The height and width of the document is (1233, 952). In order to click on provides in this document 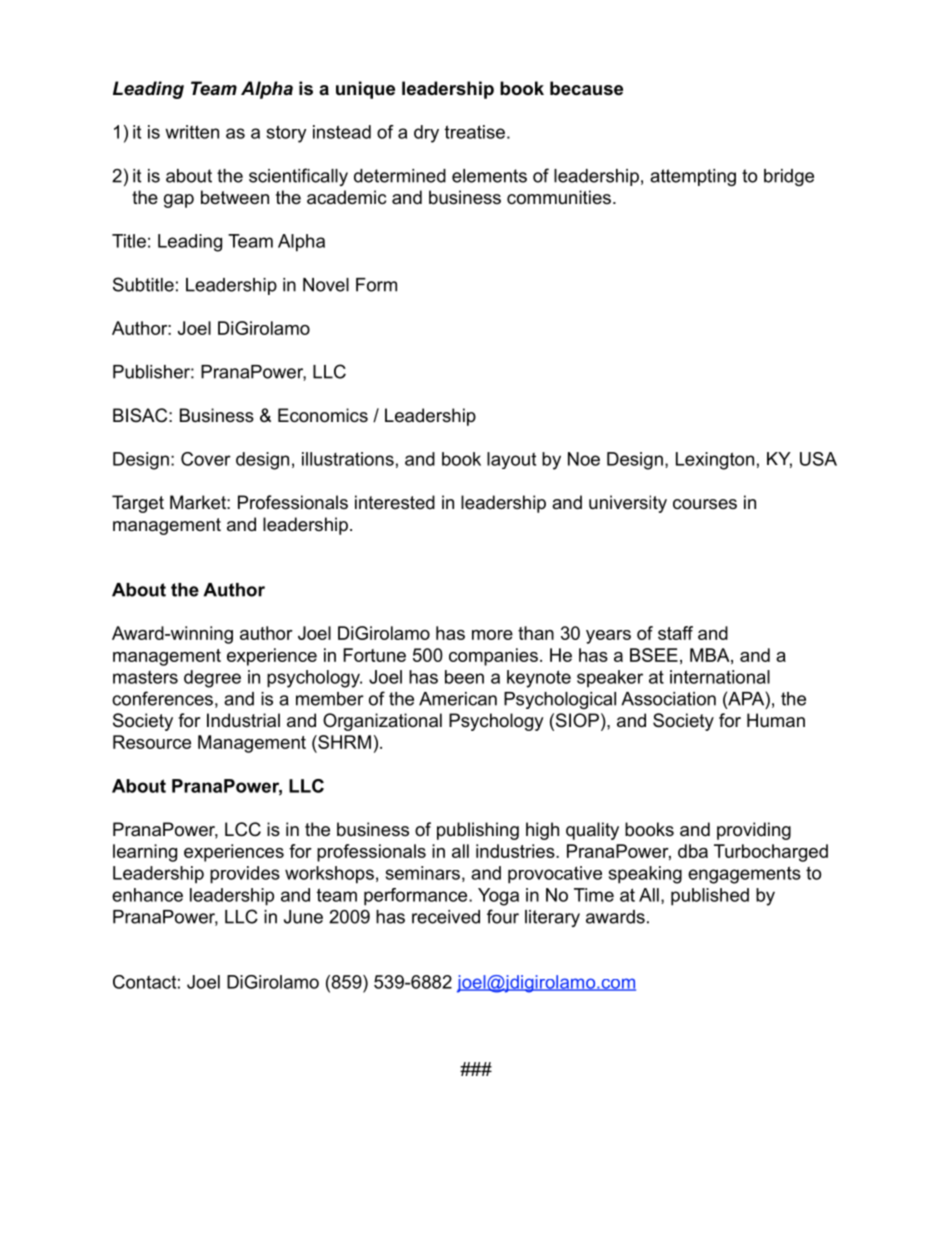, I will do `click(245, 875)`.
